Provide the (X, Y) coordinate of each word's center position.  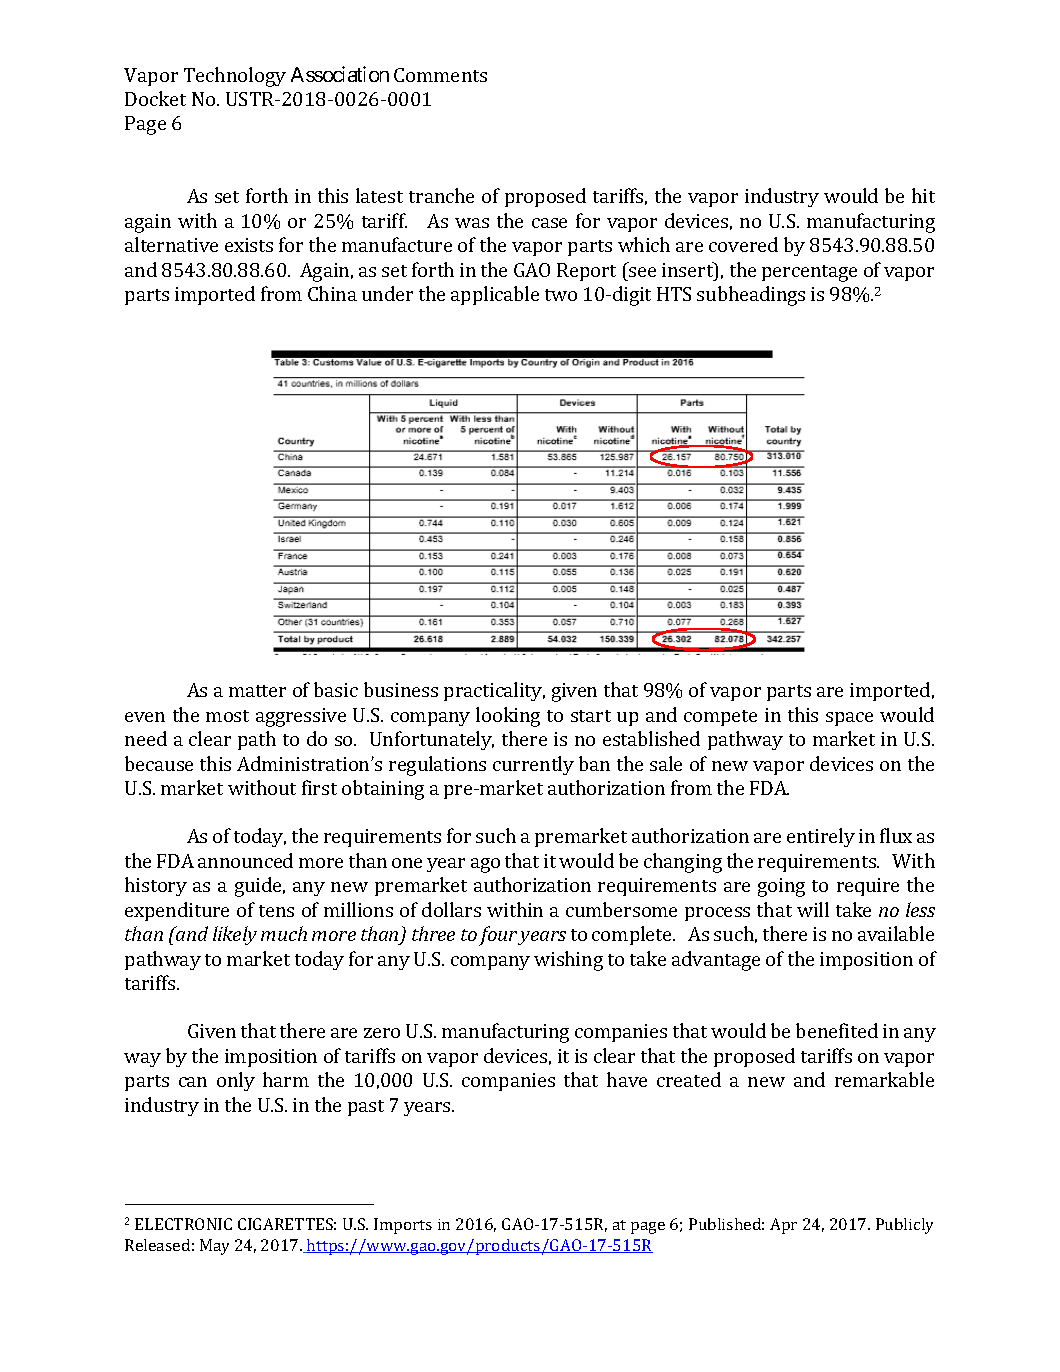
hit (923, 195)
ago (485, 865)
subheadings (751, 296)
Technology (235, 77)
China (332, 293)
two (561, 295)
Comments (440, 75)
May (214, 1247)
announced (245, 860)
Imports (403, 1226)
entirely (821, 837)
